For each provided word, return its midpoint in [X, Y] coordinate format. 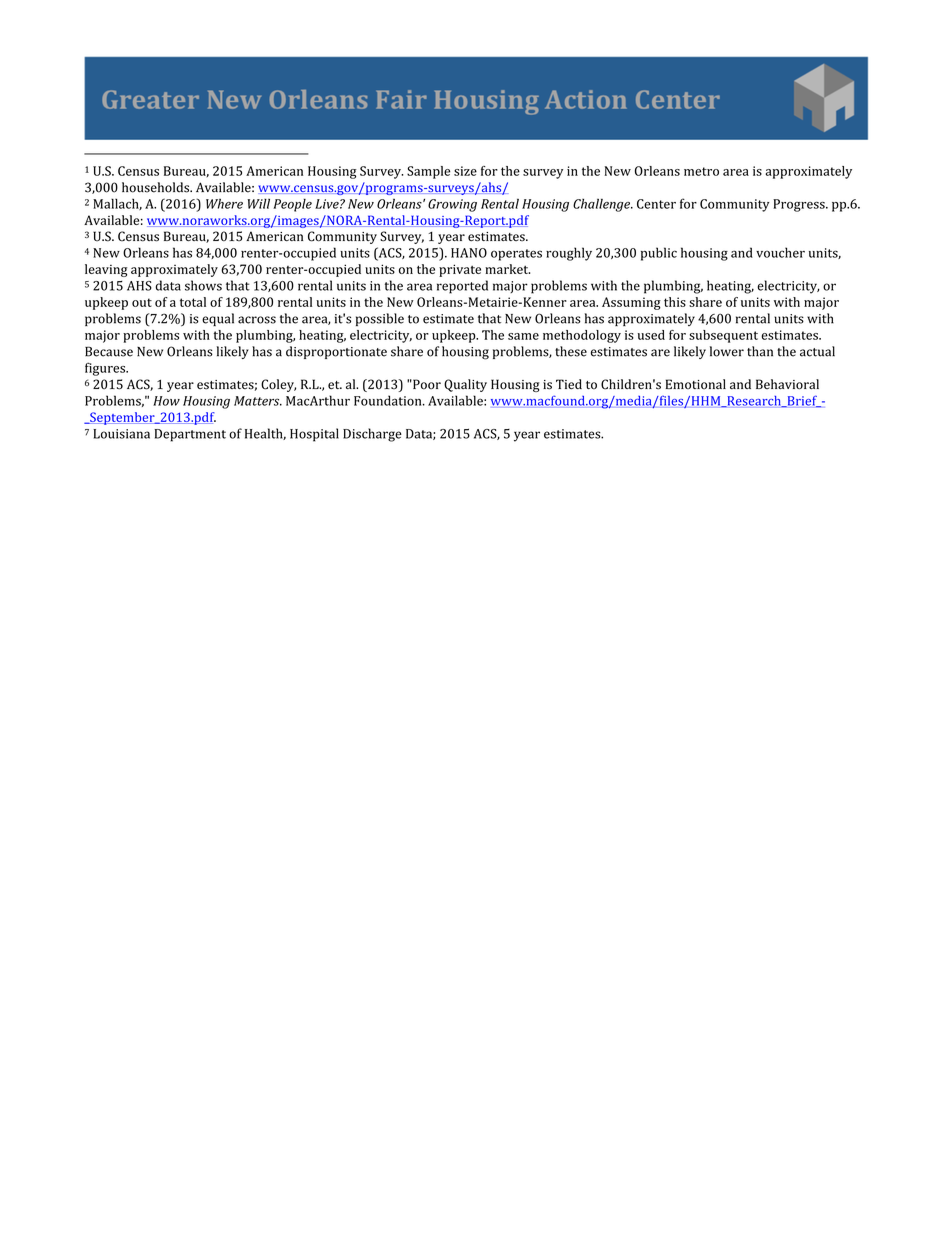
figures [106, 369]
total [193, 302]
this [675, 302]
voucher [780, 252]
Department [190, 435]
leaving [106, 270]
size [465, 171]
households [157, 187]
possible [380, 319]
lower [727, 351]
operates [516, 255]
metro [701, 171]
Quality [465, 385]
